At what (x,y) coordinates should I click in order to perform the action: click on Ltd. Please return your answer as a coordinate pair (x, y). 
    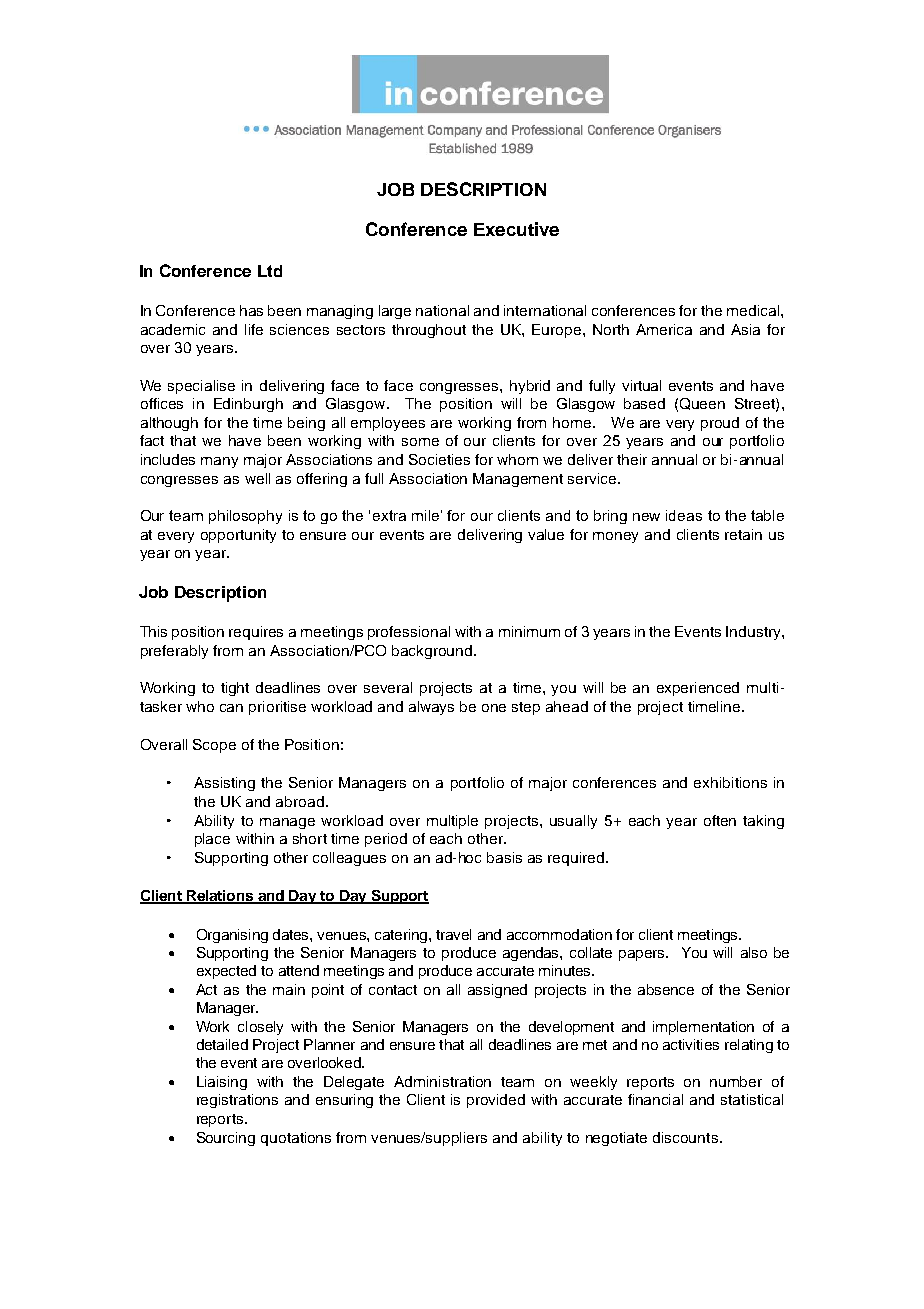
    Looking at the image, I should click on (270, 271).
